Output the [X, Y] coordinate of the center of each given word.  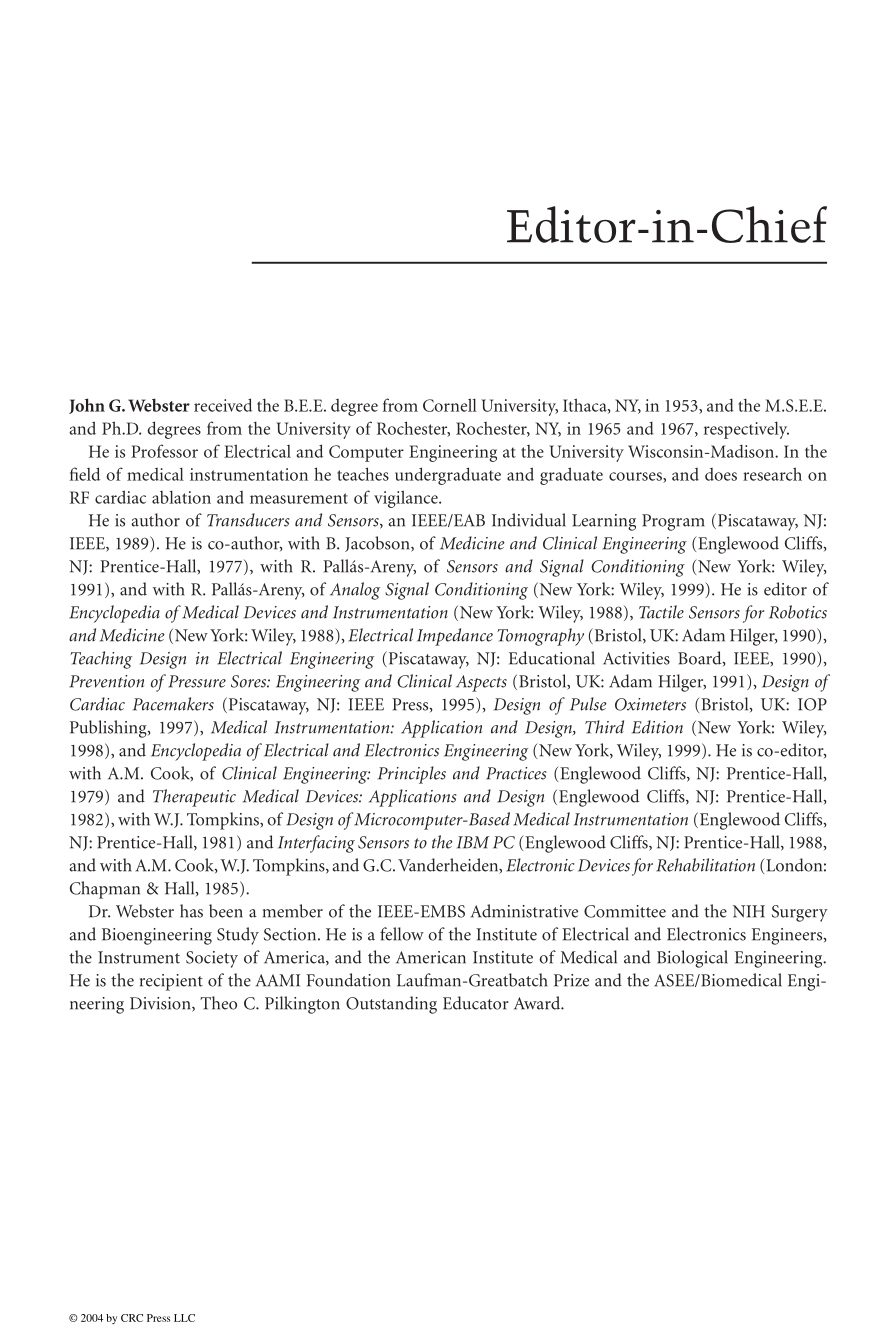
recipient [171, 982]
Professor [164, 451]
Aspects [481, 683]
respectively [746, 430]
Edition [657, 727]
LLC [184, 1318]
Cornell [450, 405]
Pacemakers [173, 704]
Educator [476, 1003]
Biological [692, 959]
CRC [132, 1318]
